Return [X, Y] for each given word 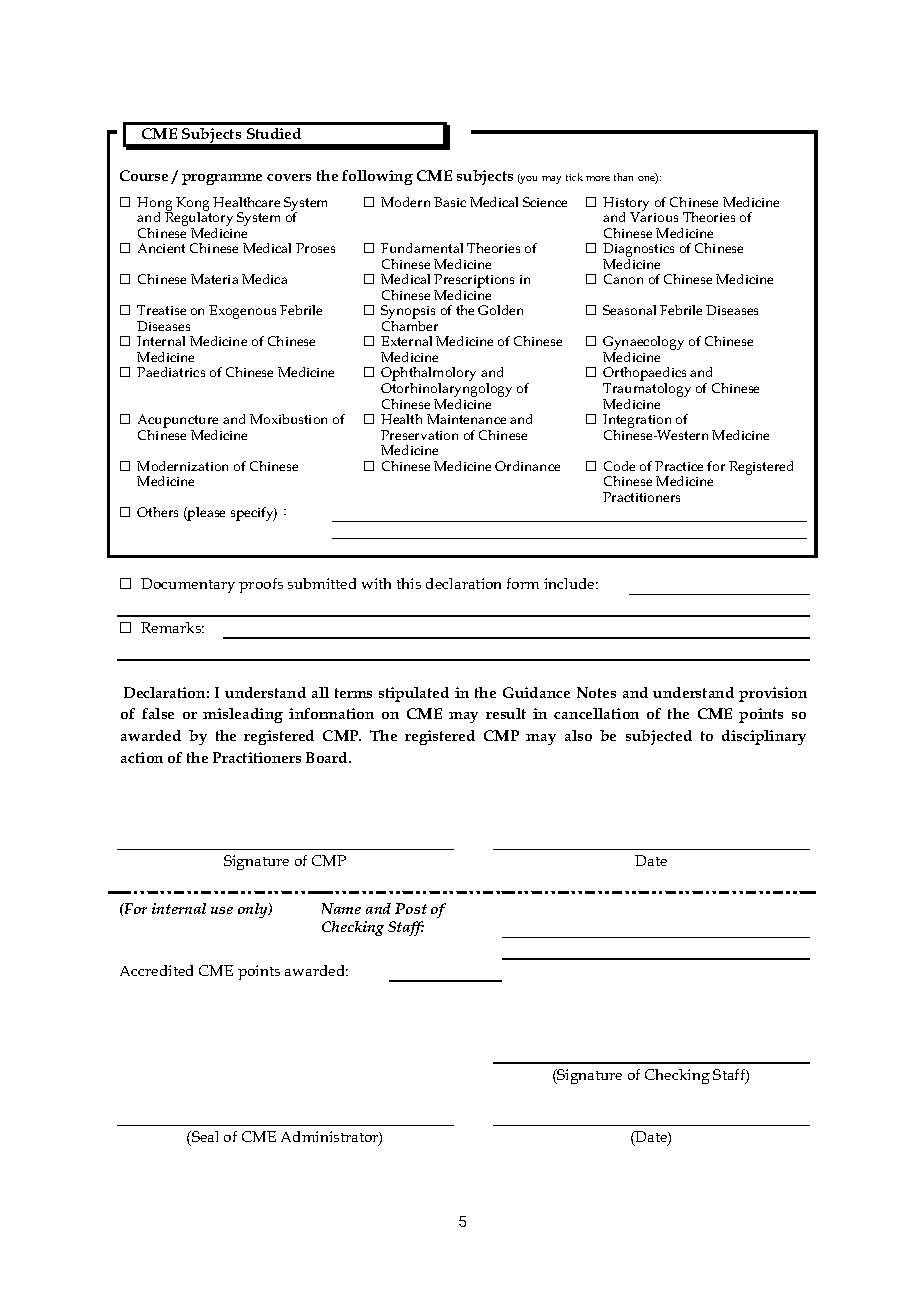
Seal [204, 1136]
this [409, 583]
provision [773, 694]
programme [222, 179]
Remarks [172, 627]
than [623, 177]
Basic [450, 202]
